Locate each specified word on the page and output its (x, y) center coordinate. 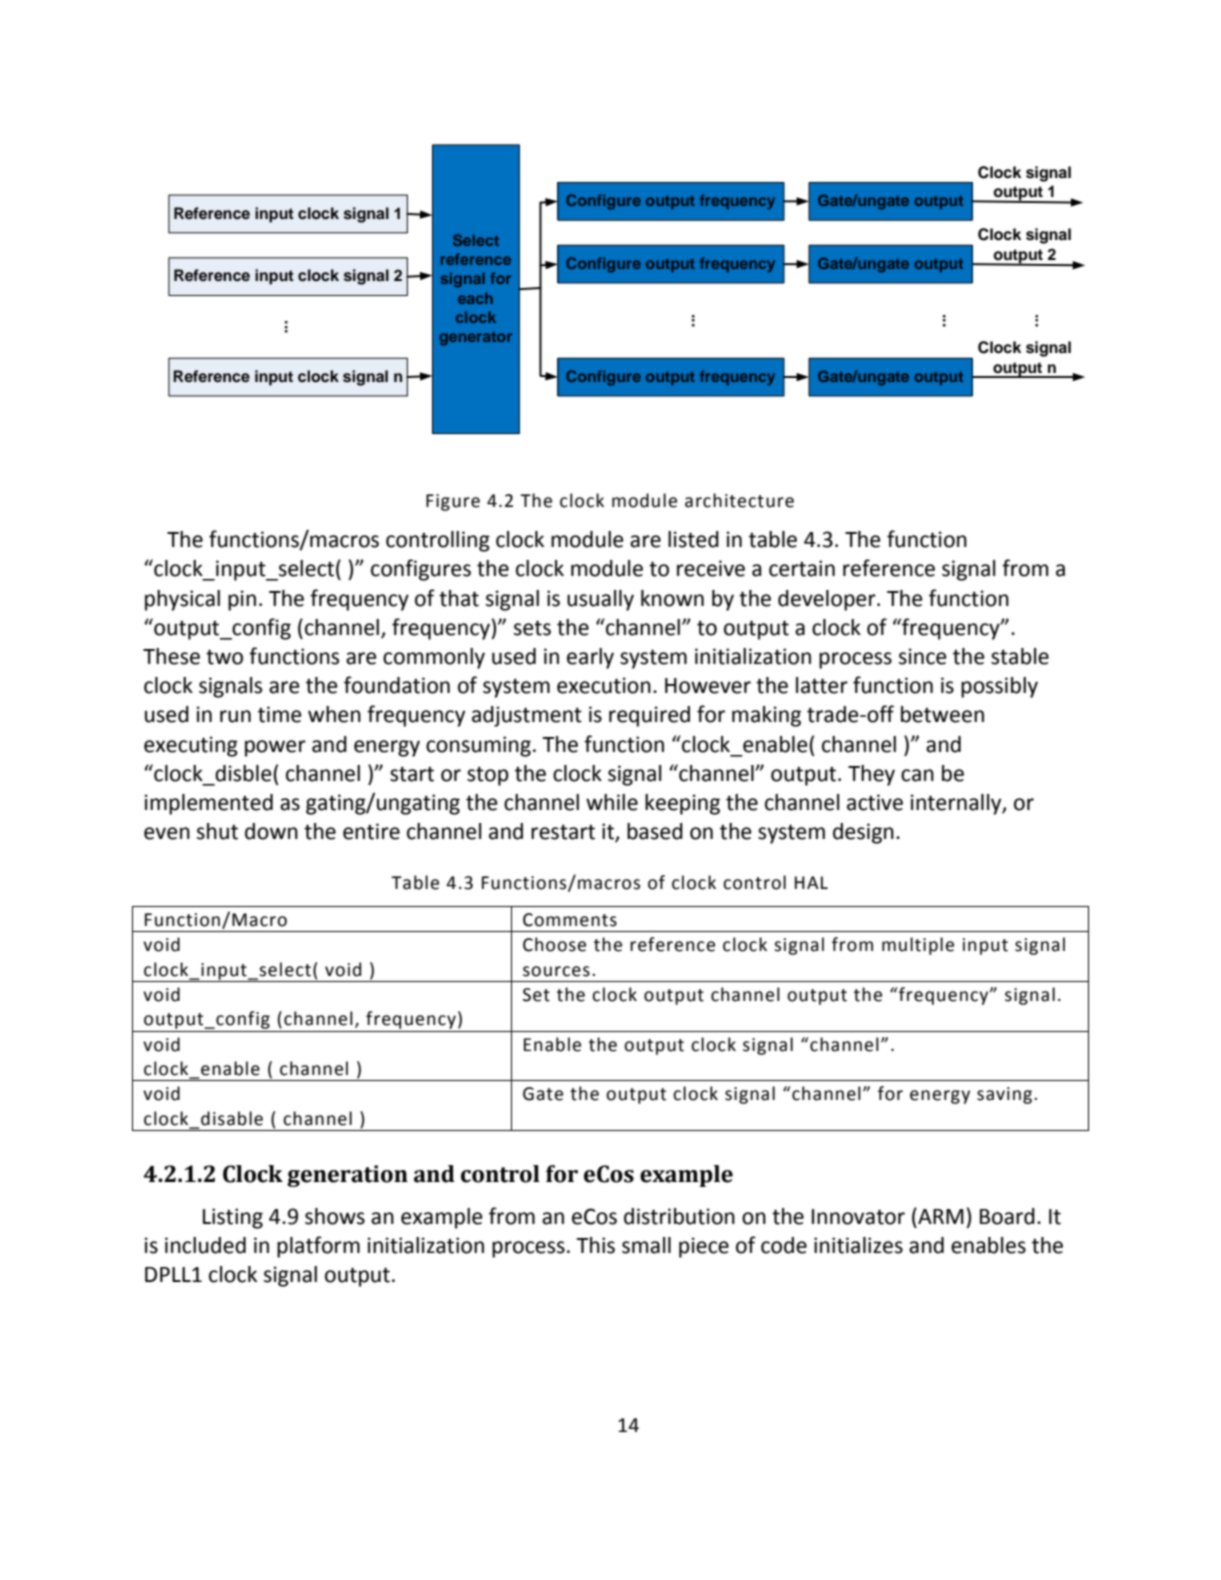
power (275, 748)
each (475, 298)
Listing (233, 1218)
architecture (739, 500)
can (917, 775)
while (612, 802)
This (595, 1245)
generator (476, 338)
